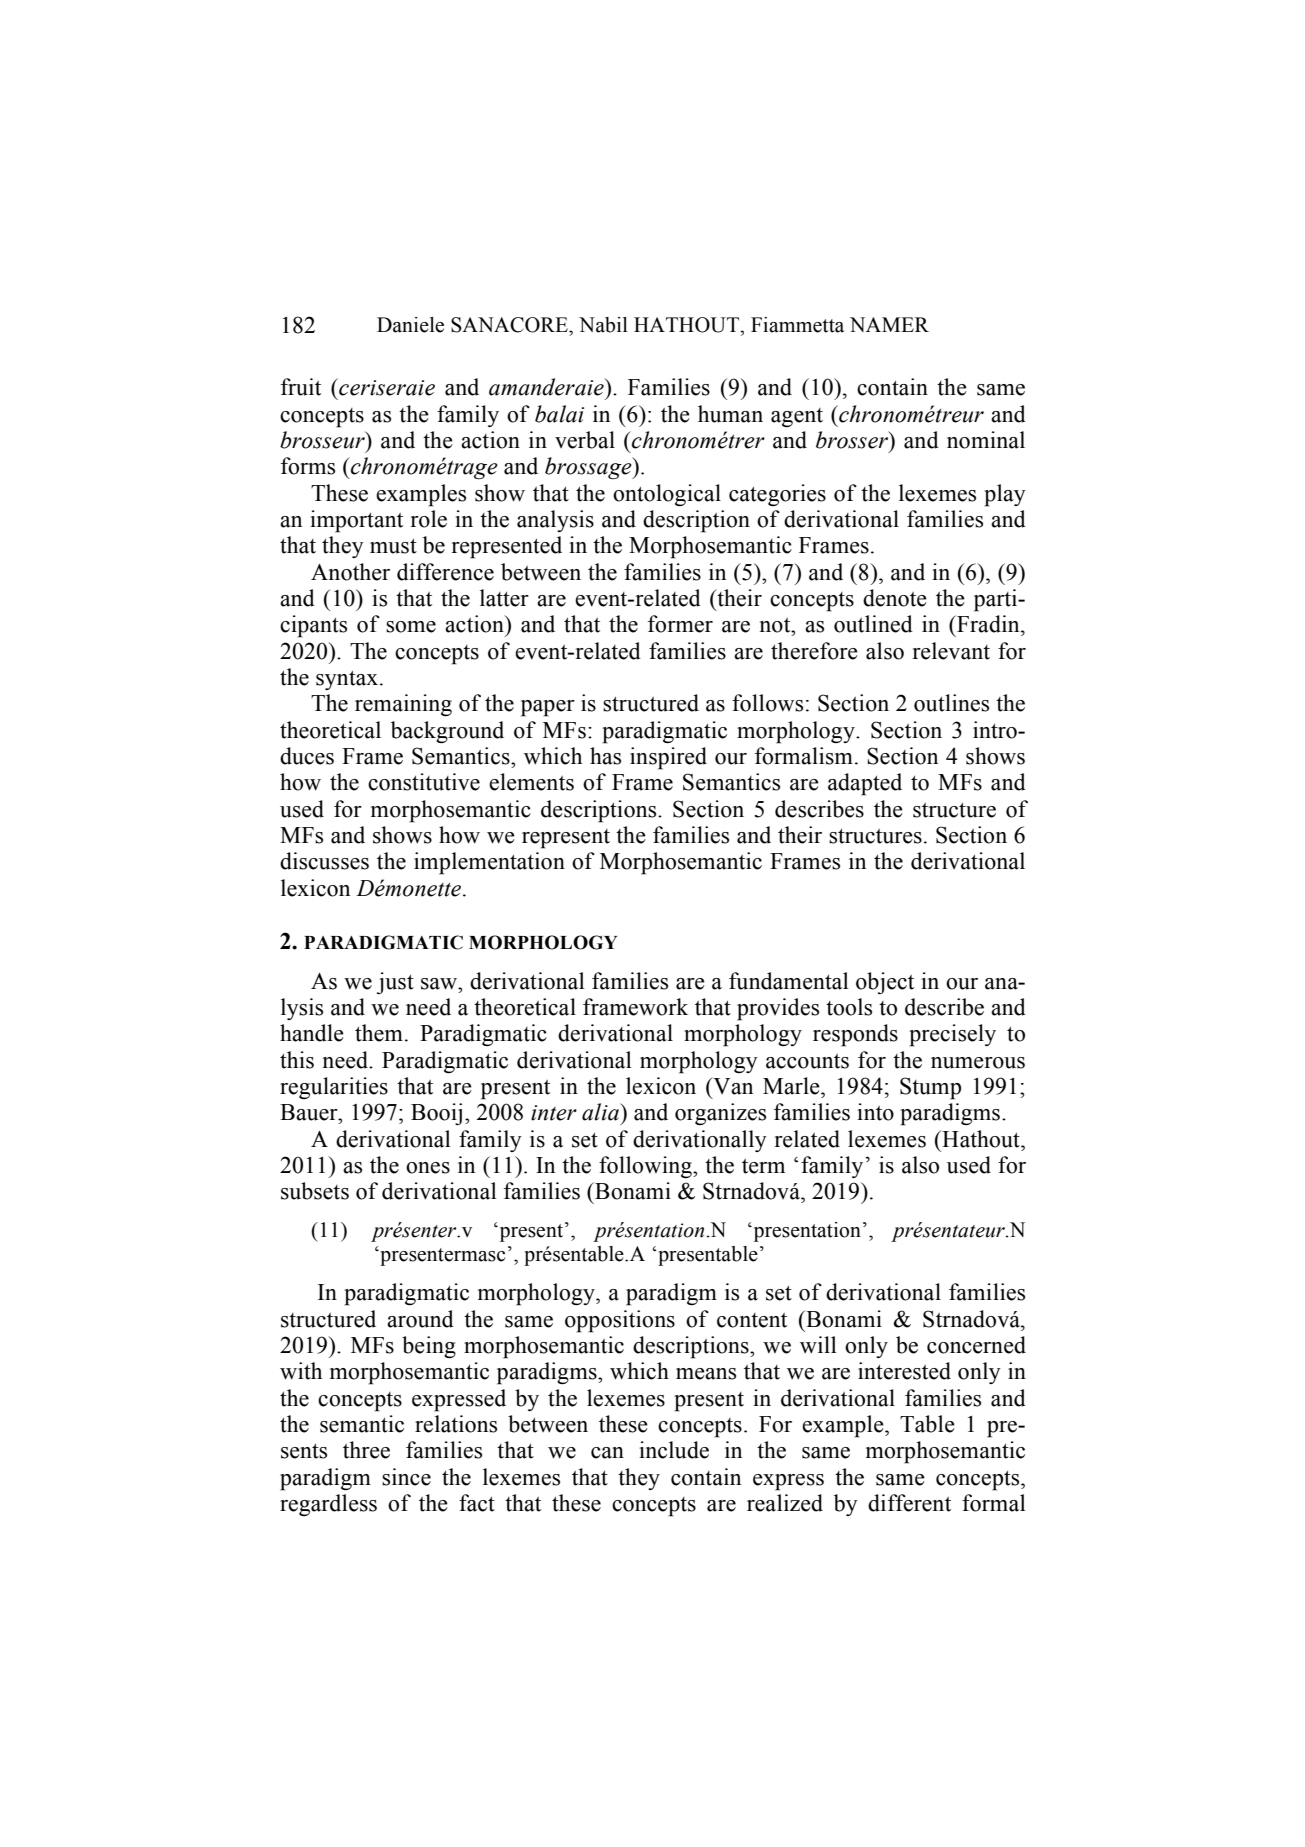 The image size is (1305, 1847). Describe the element at coordinates (668, 758) in the screenshot. I see `inspired` at that location.
